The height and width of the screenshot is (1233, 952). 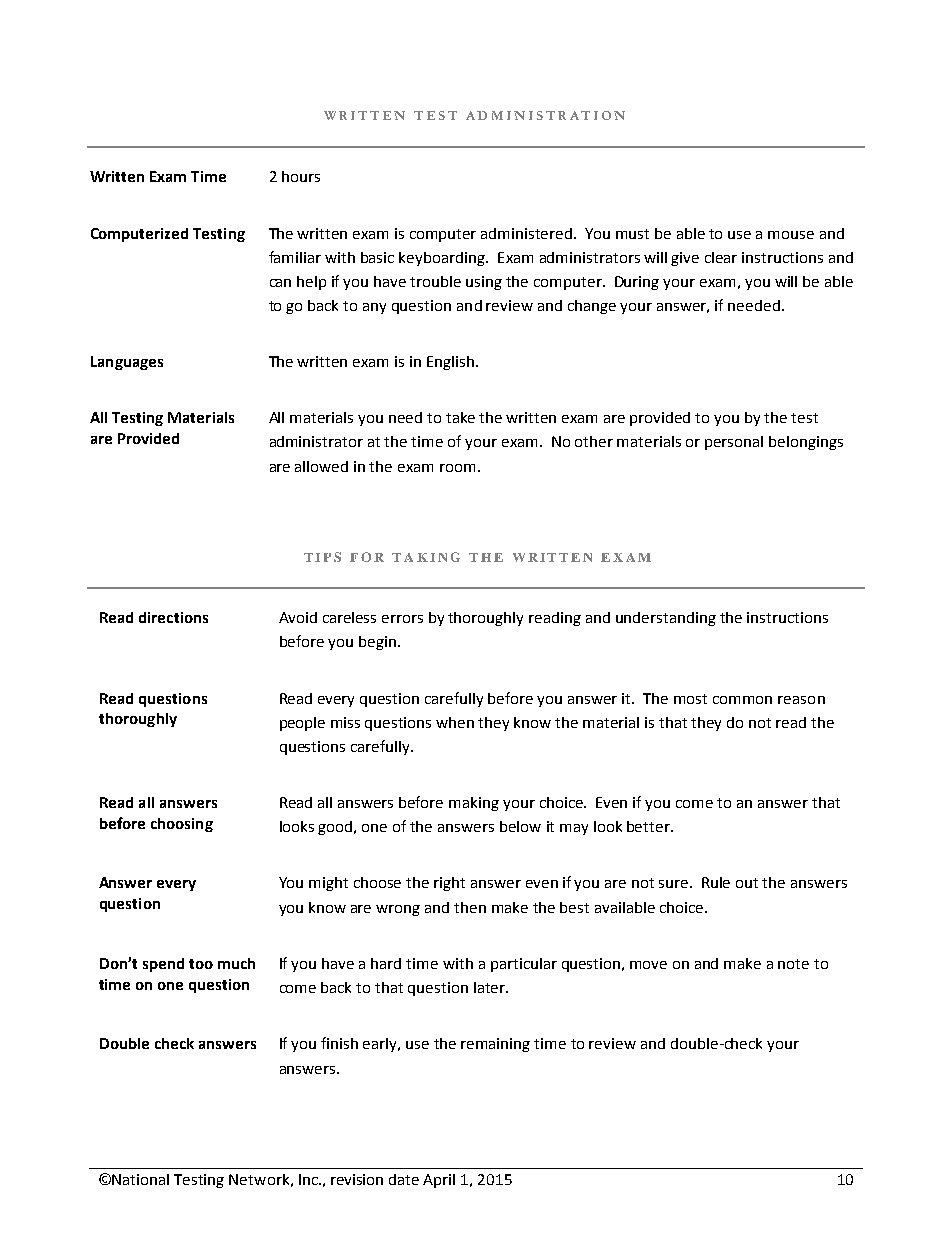 What do you see at coordinates (457, 468) in the screenshot?
I see `room` at bounding box center [457, 468].
